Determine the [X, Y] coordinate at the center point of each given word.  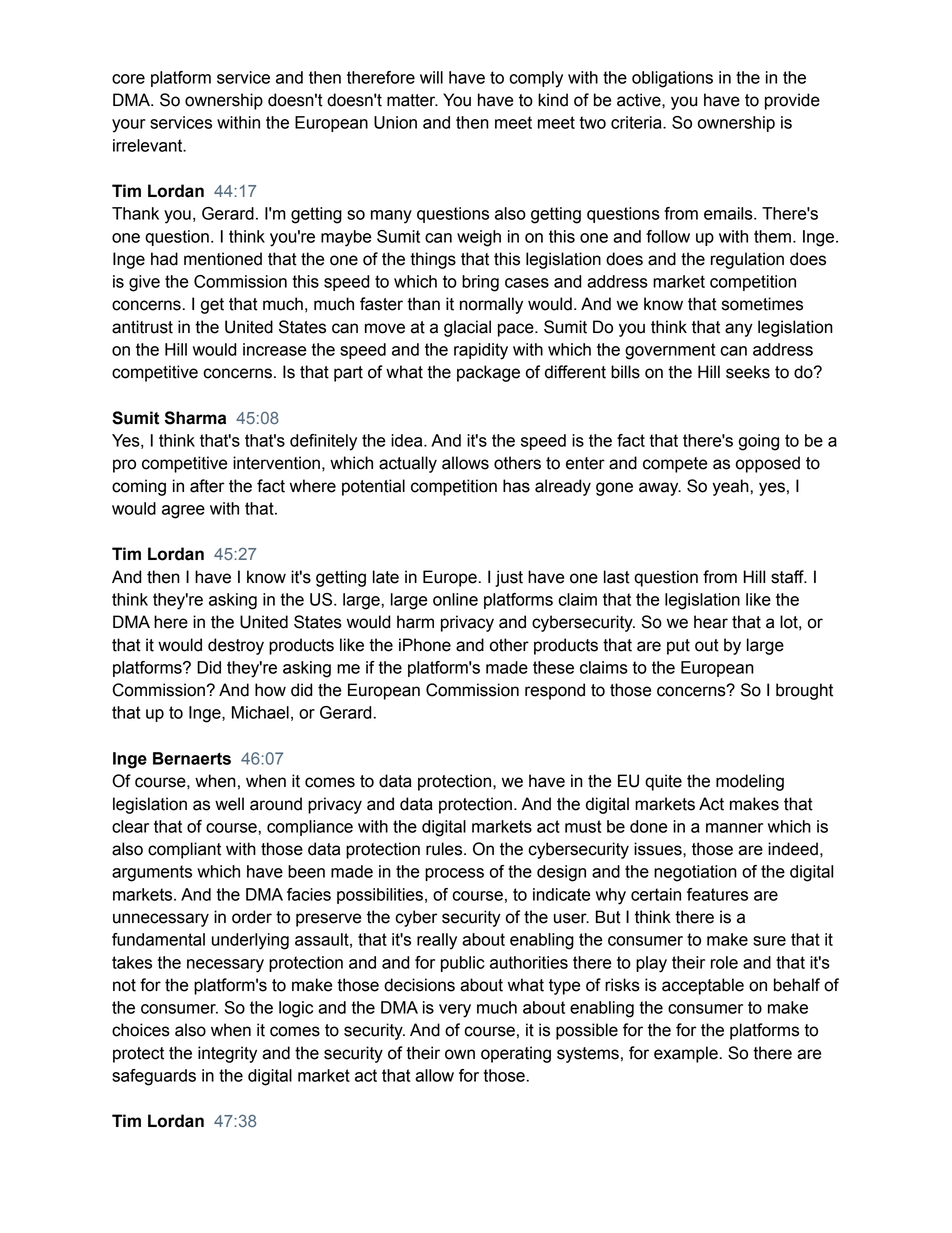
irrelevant [149, 145]
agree [183, 512]
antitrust [142, 327]
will [431, 77]
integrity [227, 1054]
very [455, 1011]
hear [711, 622]
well [229, 804]
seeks [748, 372]
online [455, 599]
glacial [467, 328]
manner [734, 828]
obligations [672, 79]
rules [445, 849]
